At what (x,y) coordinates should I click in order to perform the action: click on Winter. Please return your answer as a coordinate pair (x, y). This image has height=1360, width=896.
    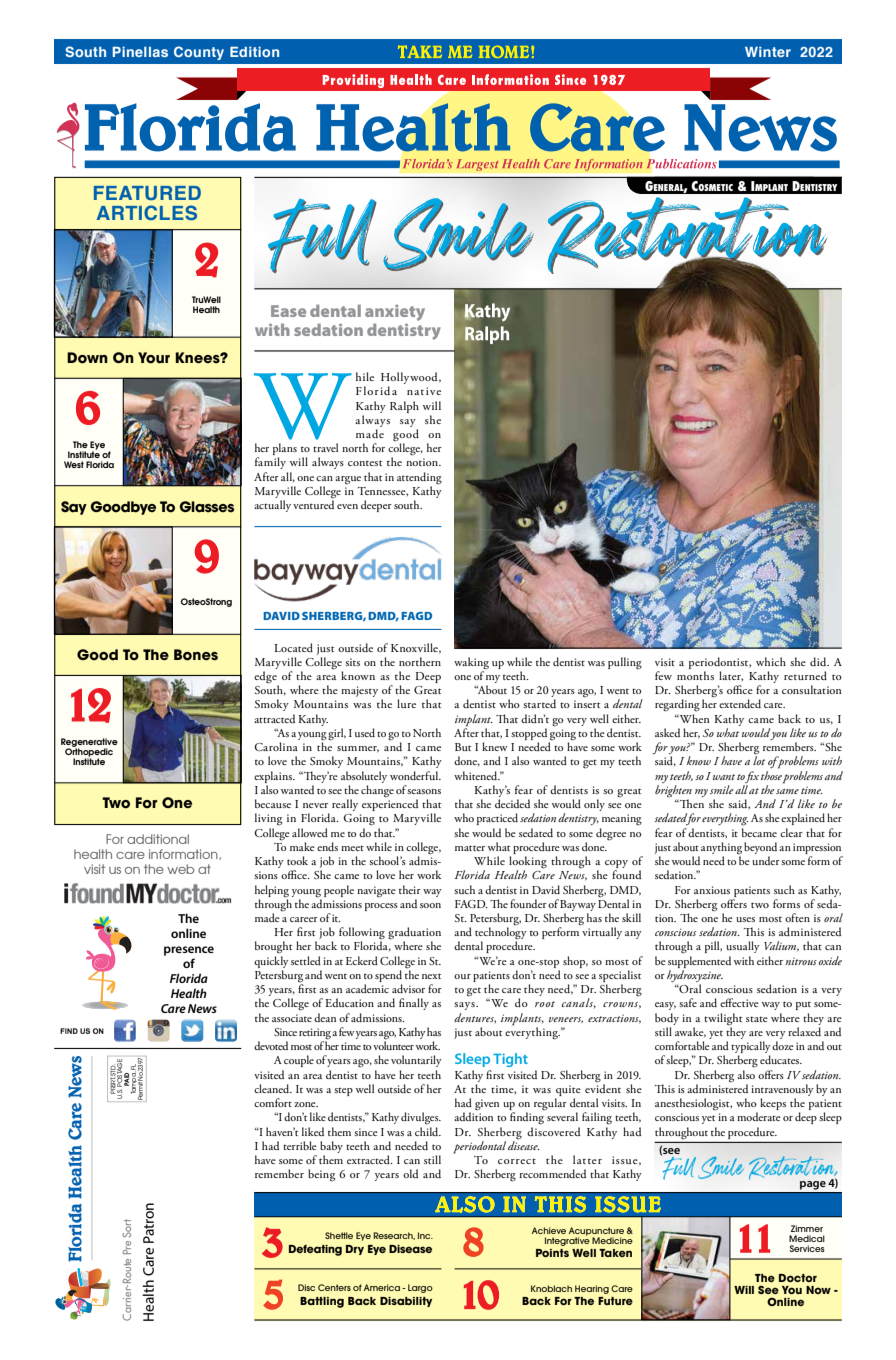
    Looking at the image, I should click on (768, 52).
